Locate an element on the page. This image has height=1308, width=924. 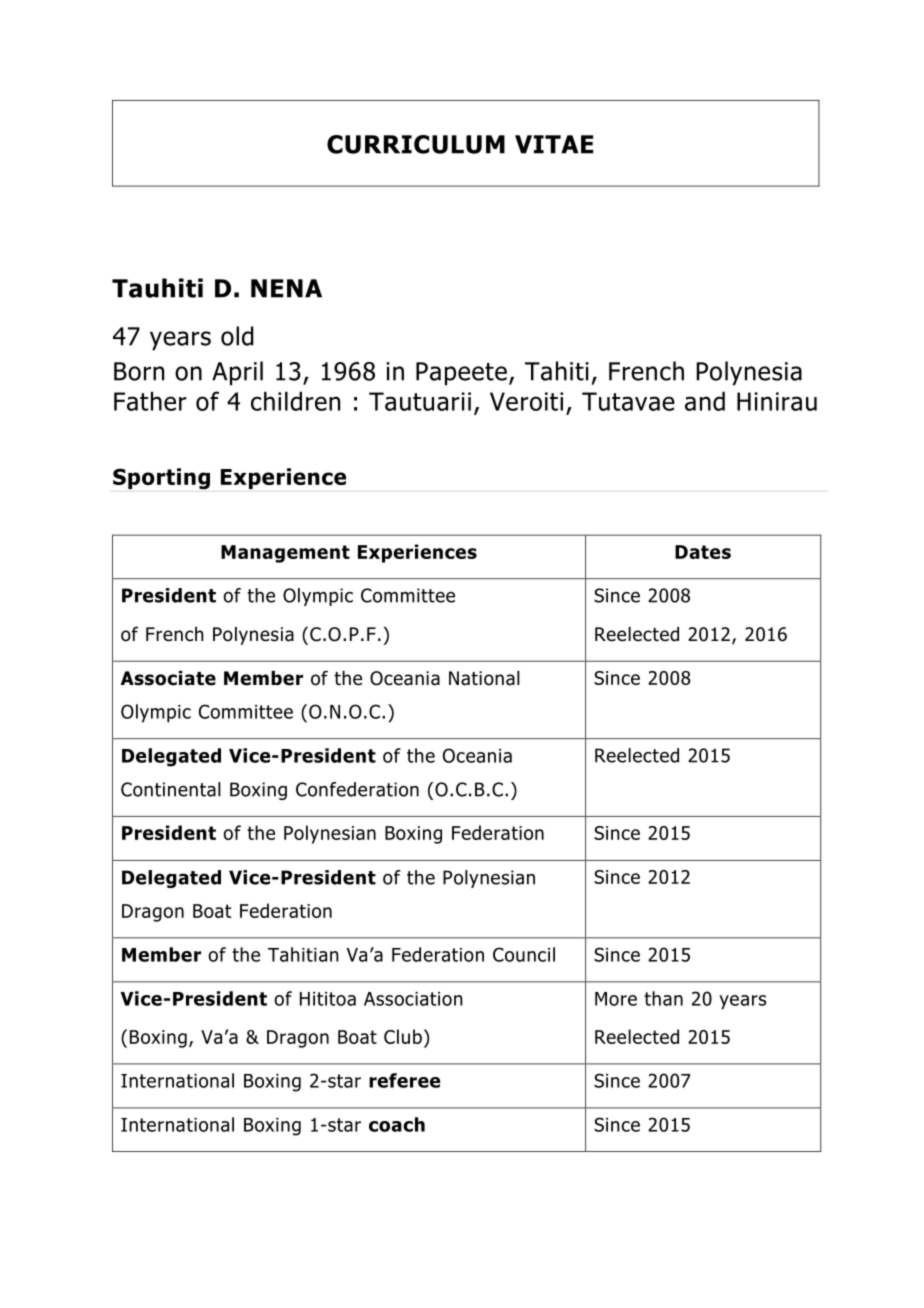
More is located at coordinates (616, 999).
